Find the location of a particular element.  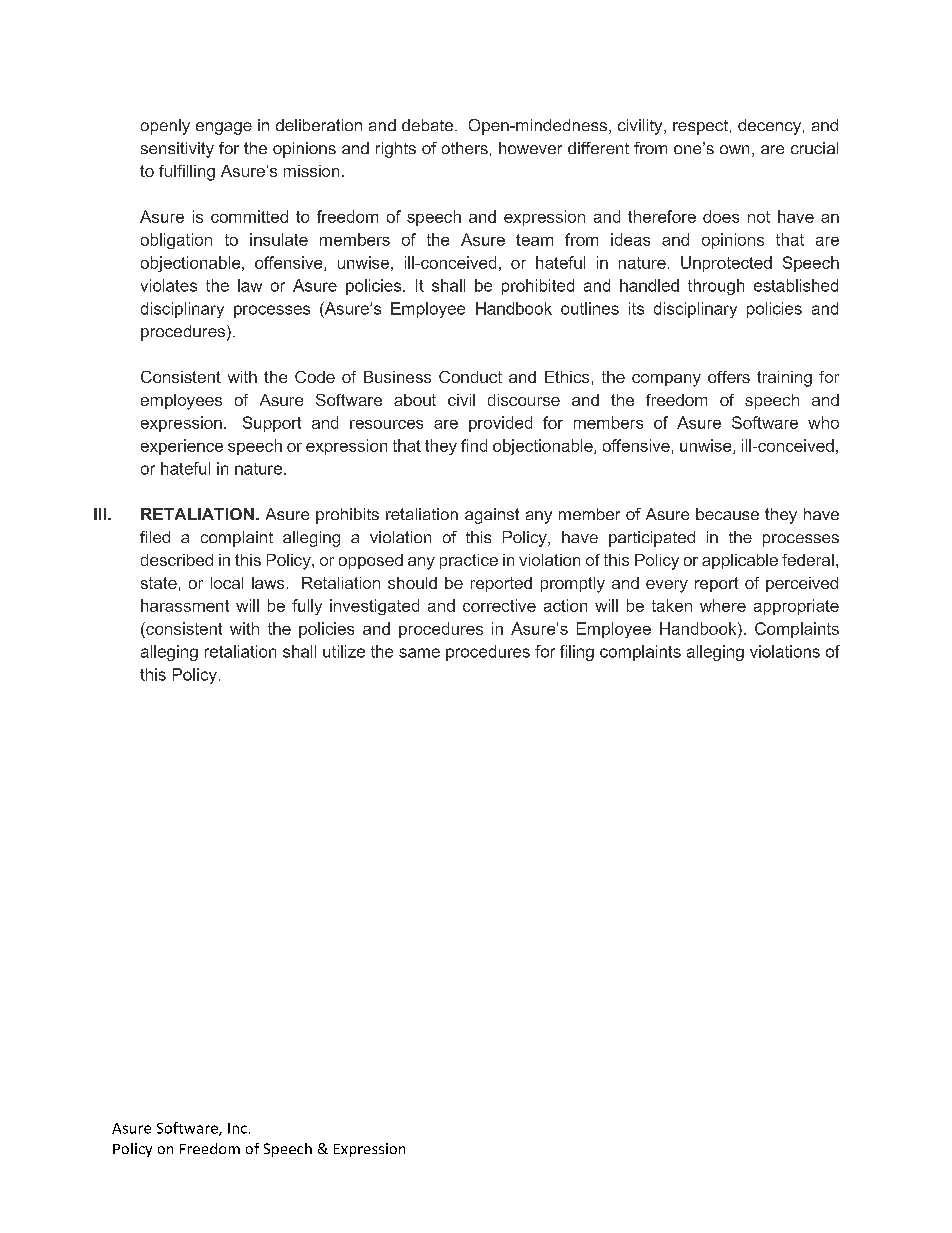

filing is located at coordinates (577, 653).
